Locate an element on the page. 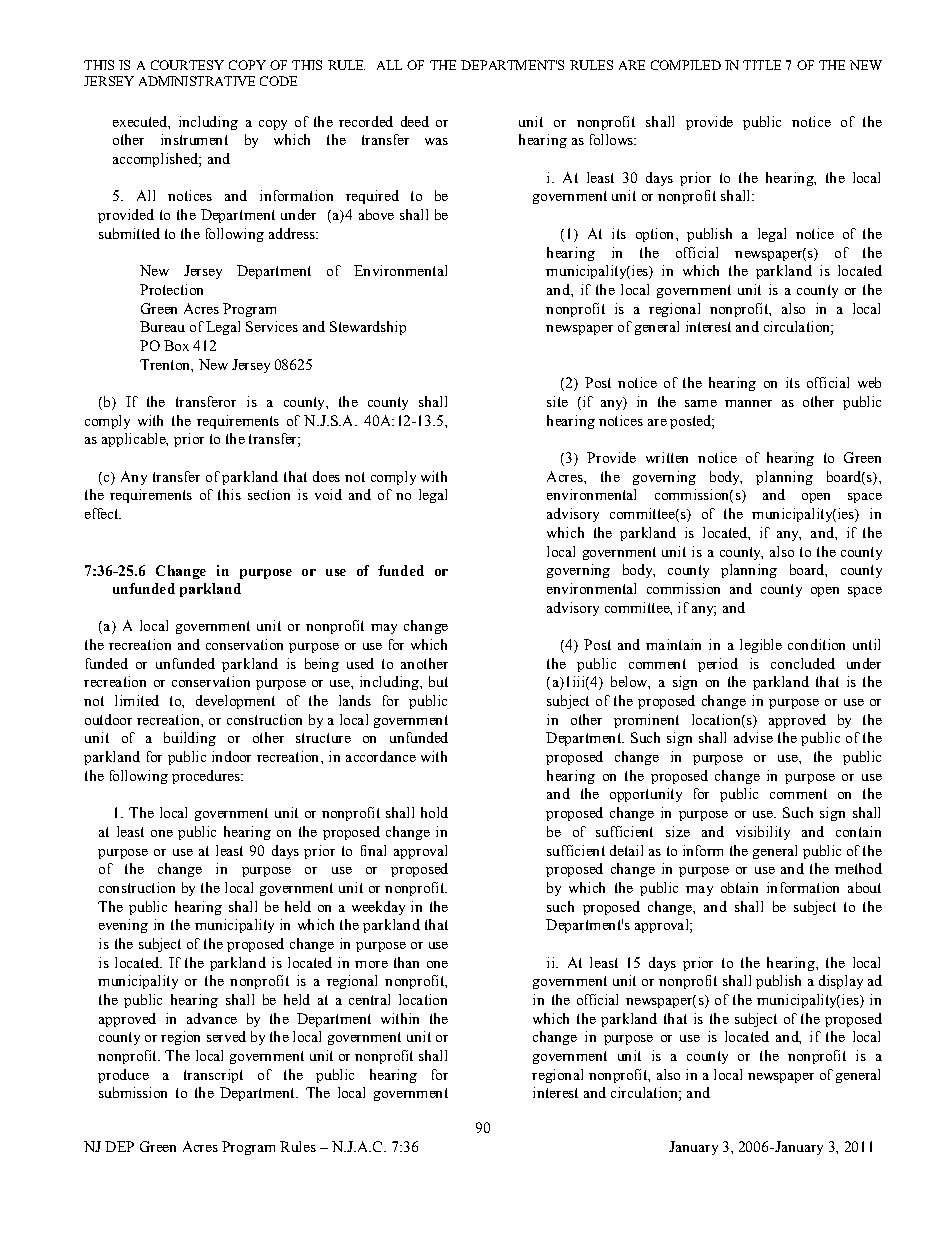  transcript is located at coordinates (213, 1076).
